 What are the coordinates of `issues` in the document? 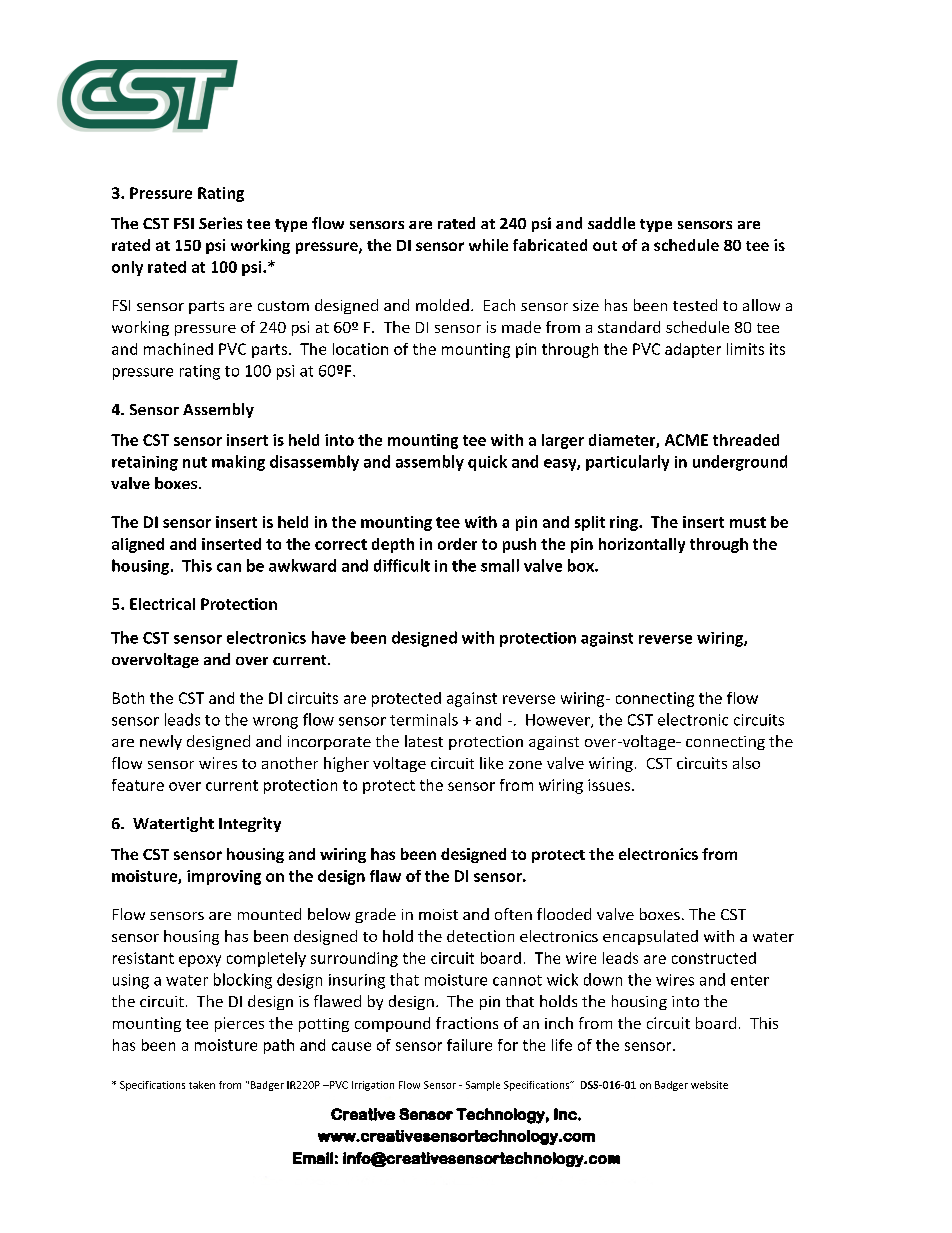 It's located at (609, 785).
